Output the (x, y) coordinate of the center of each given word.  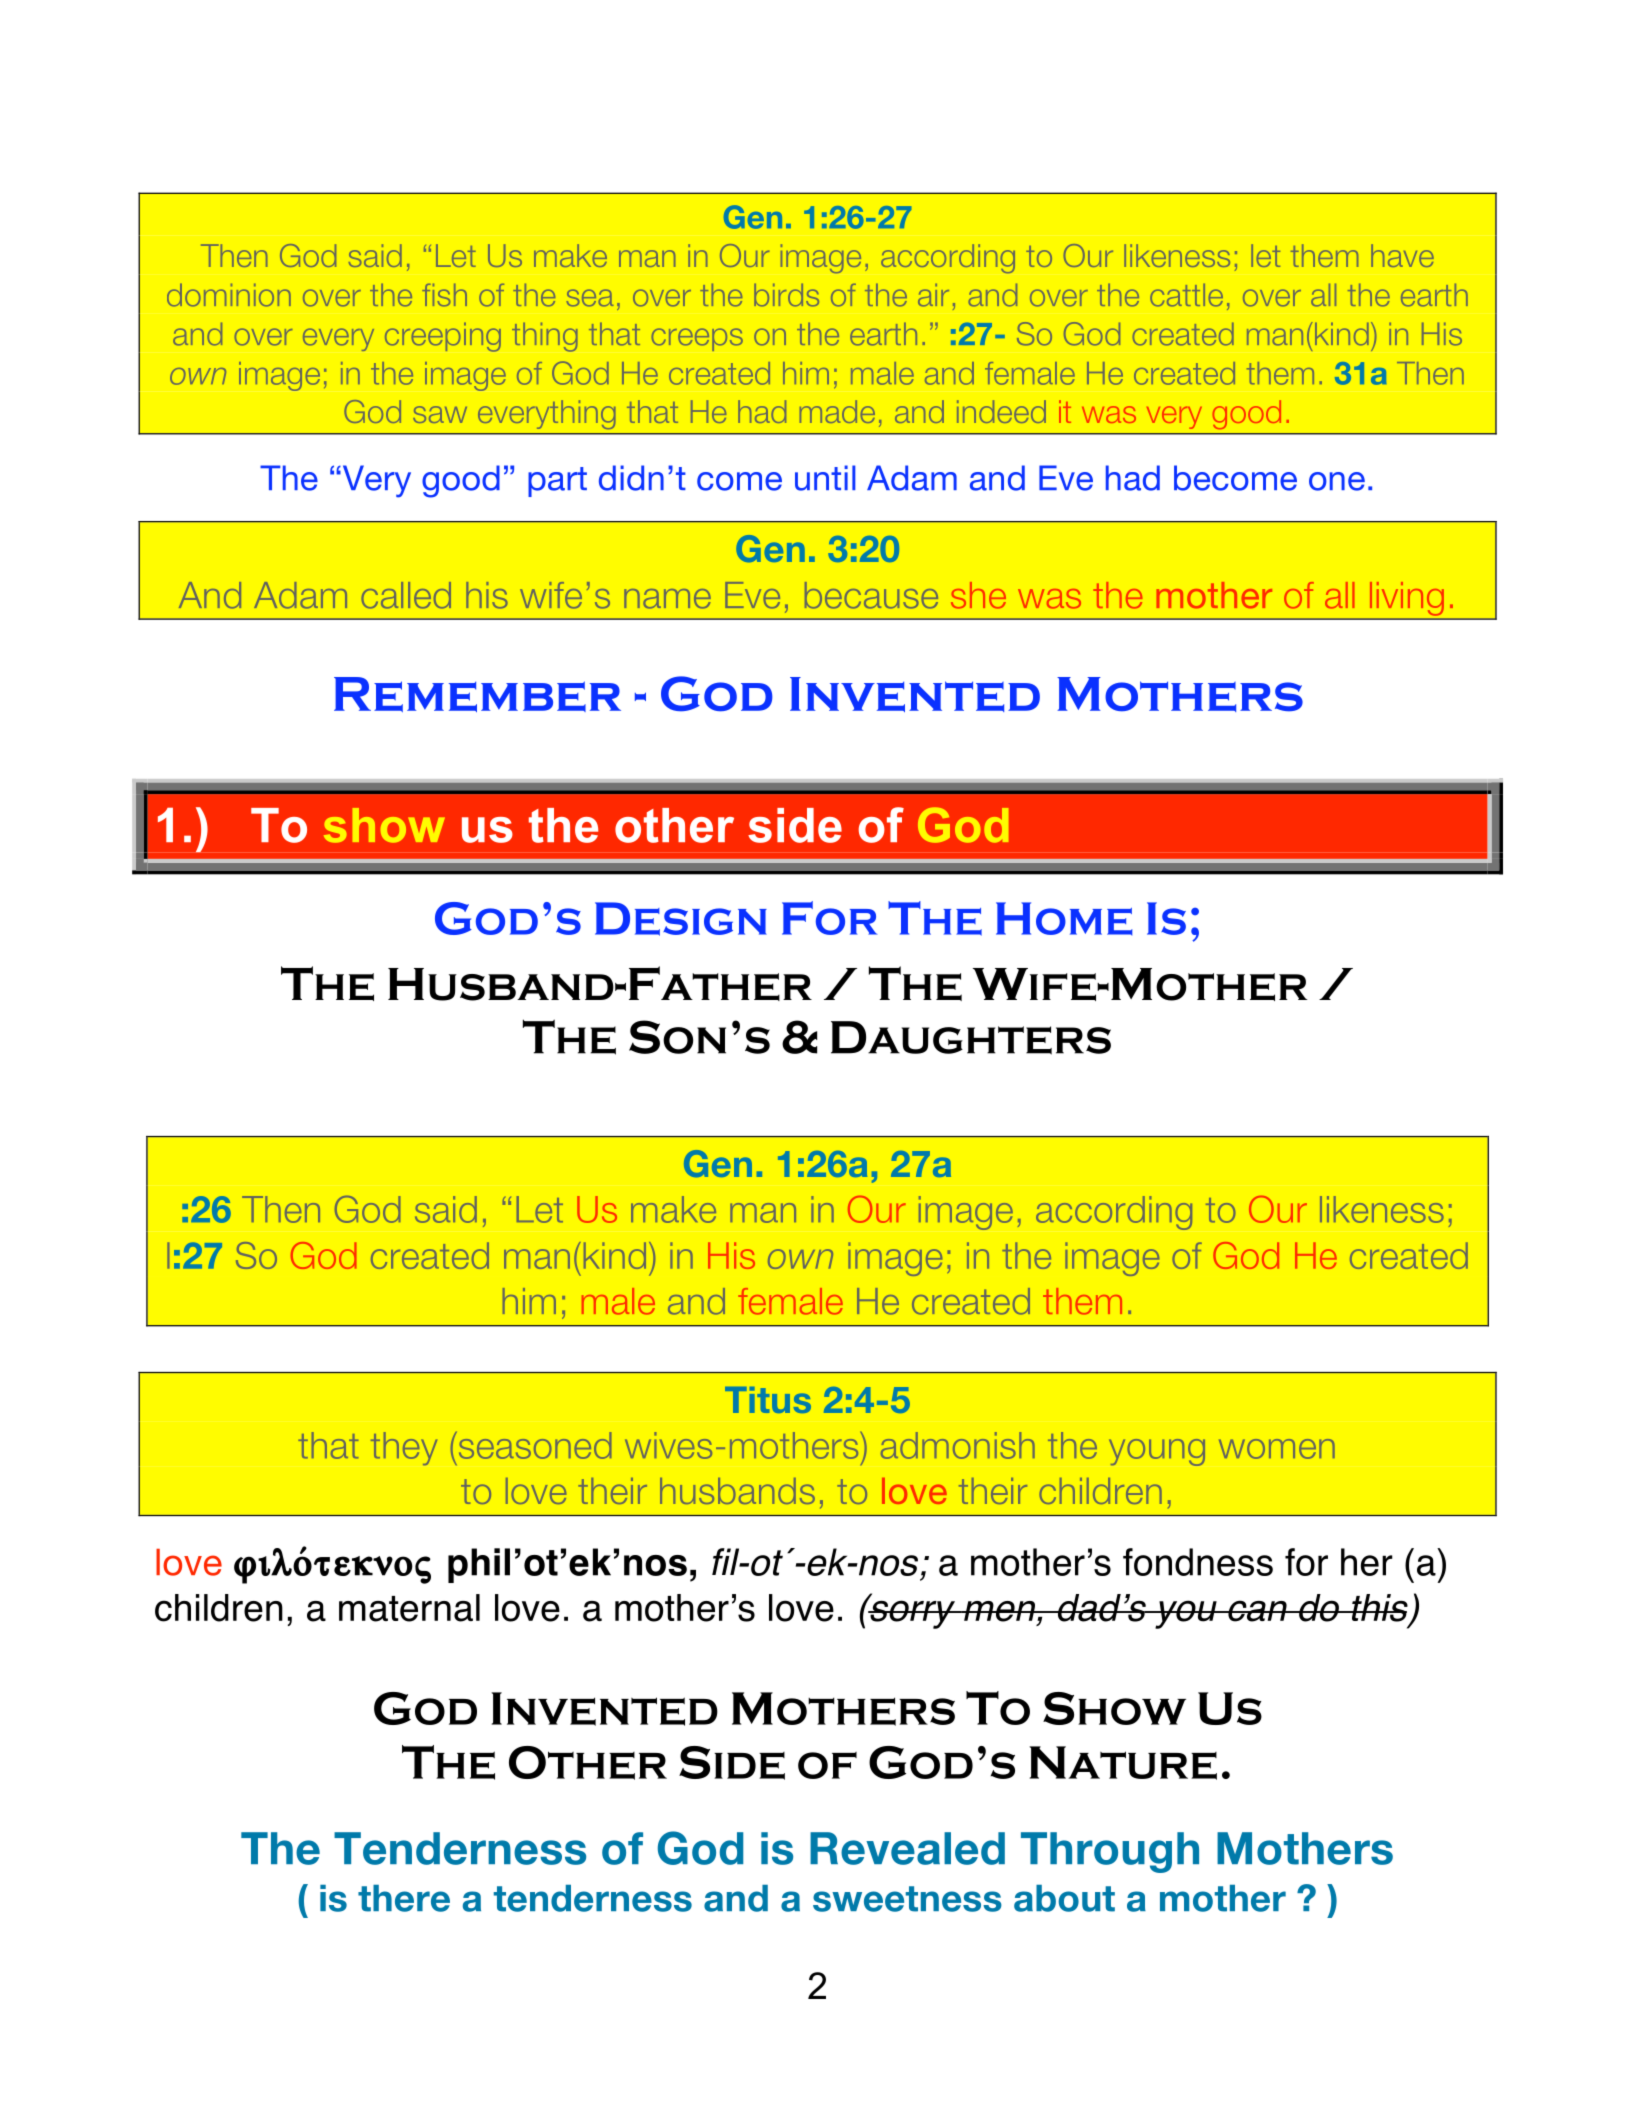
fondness (1198, 1562)
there (404, 1898)
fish (444, 295)
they (404, 1448)
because (871, 595)
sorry (912, 1613)
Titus (768, 1400)
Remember (477, 694)
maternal (409, 1608)
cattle (1186, 295)
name (667, 599)
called (406, 595)
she (978, 595)
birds (786, 295)
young (1157, 1452)
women (1277, 1449)
